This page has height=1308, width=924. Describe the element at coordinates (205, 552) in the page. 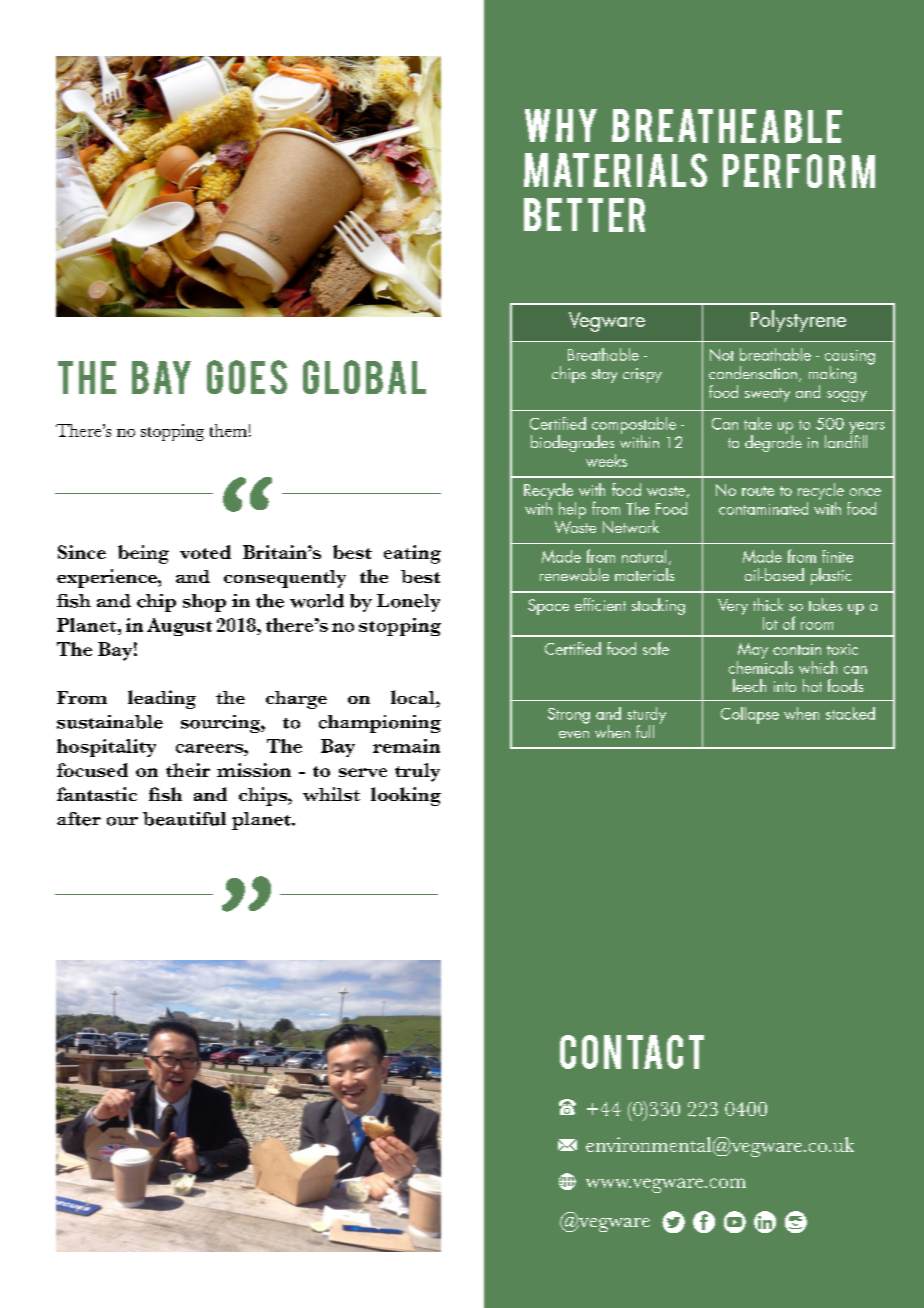

I see `voted` at that location.
